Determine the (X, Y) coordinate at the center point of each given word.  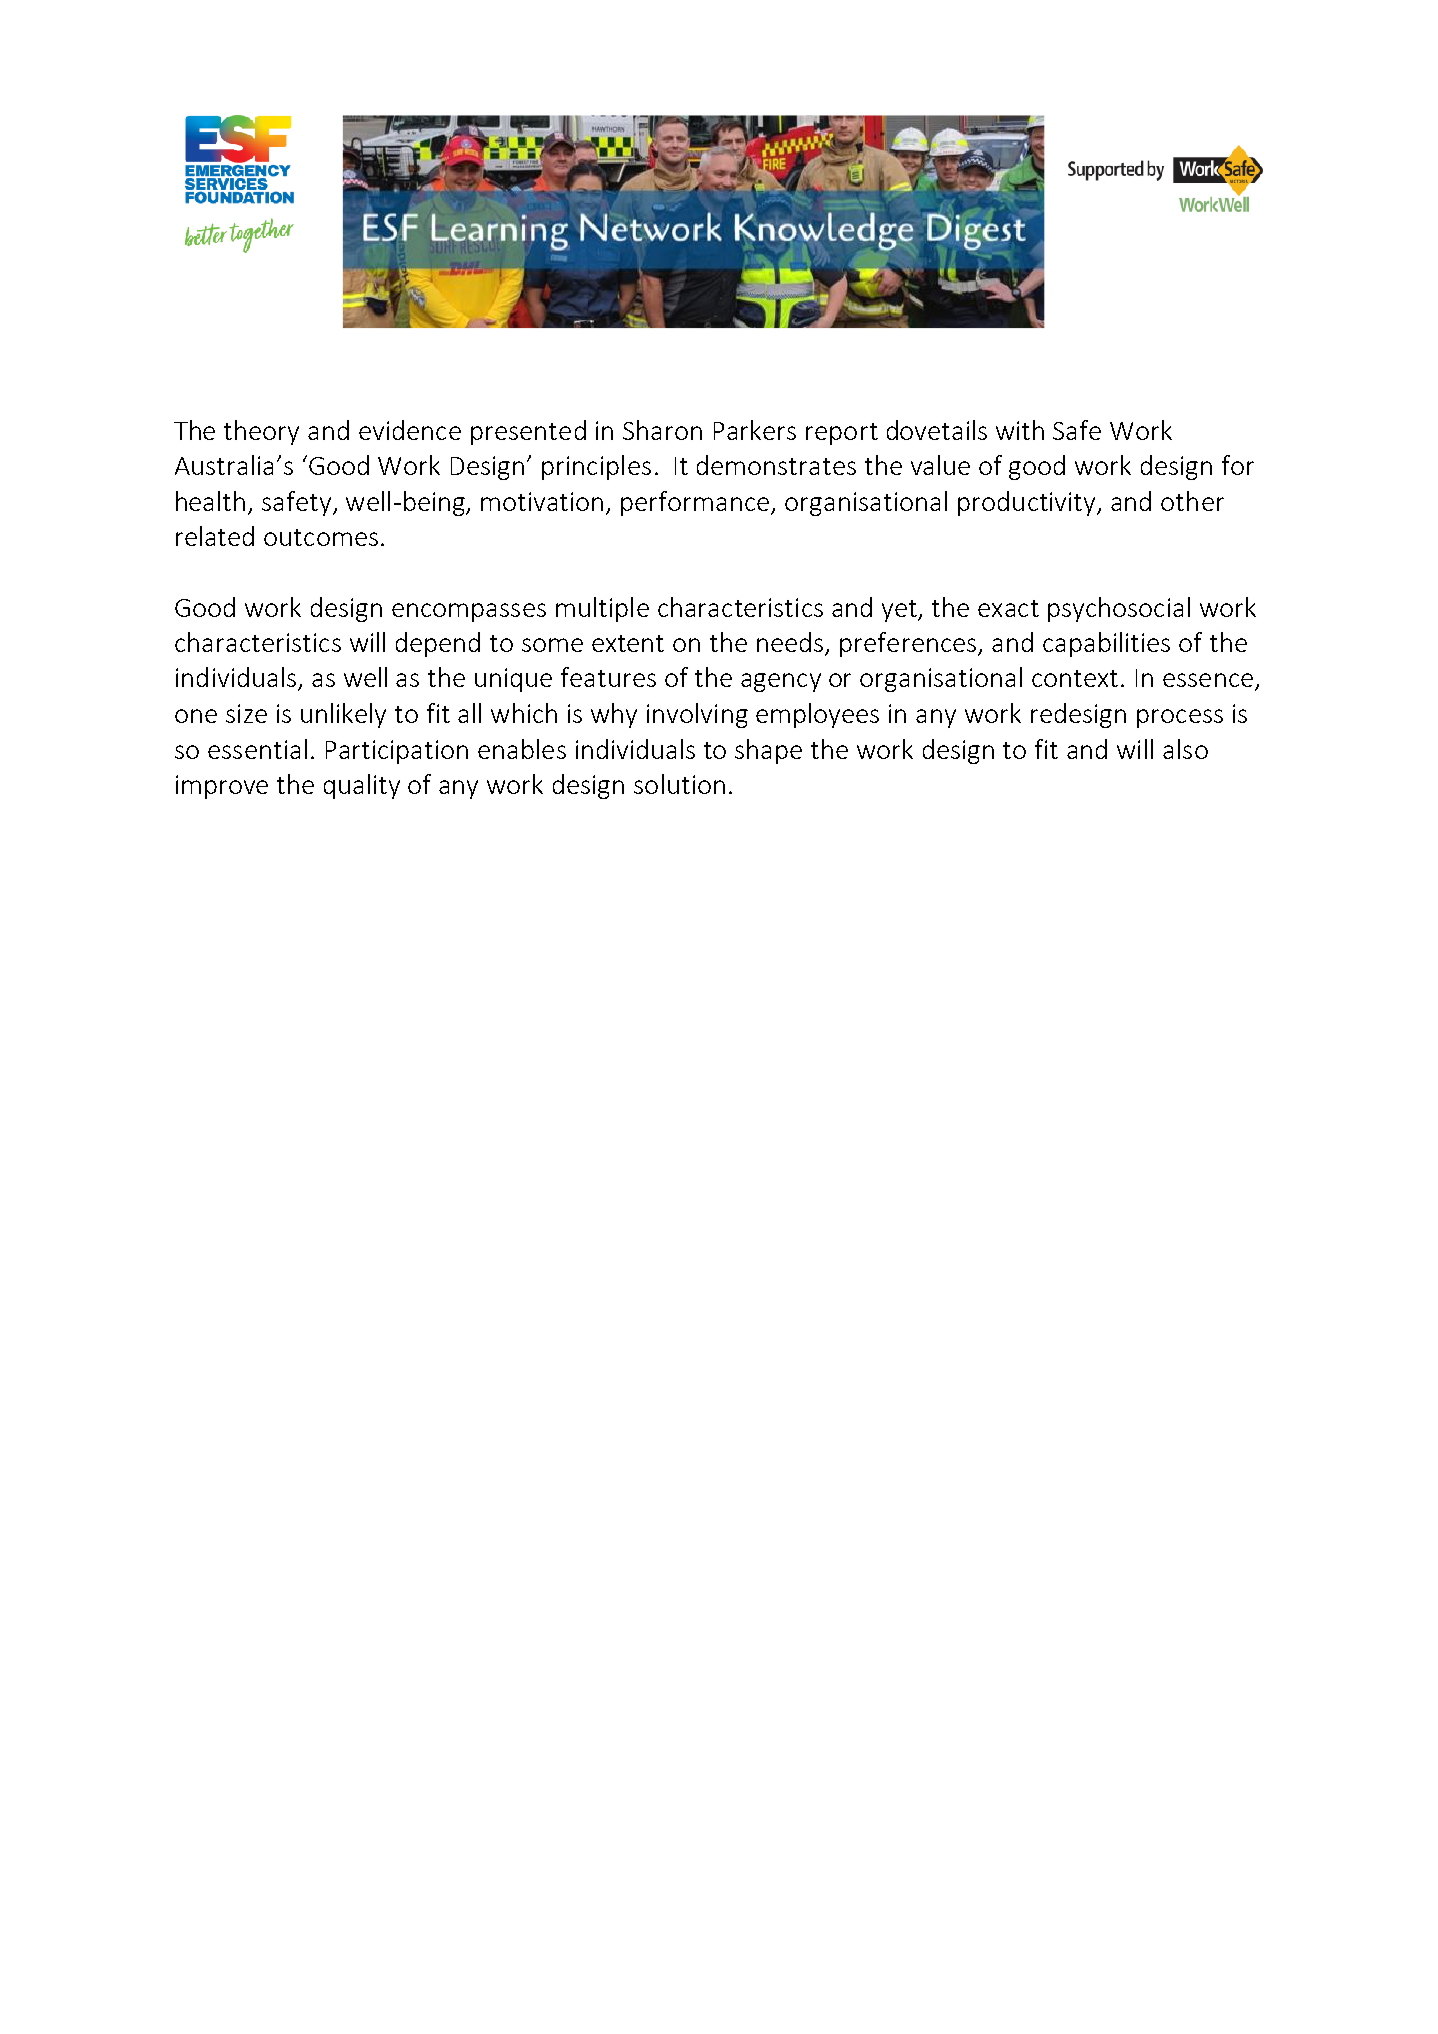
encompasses (469, 612)
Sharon (662, 430)
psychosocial (1119, 609)
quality (362, 786)
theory (261, 432)
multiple (602, 609)
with (1020, 430)
